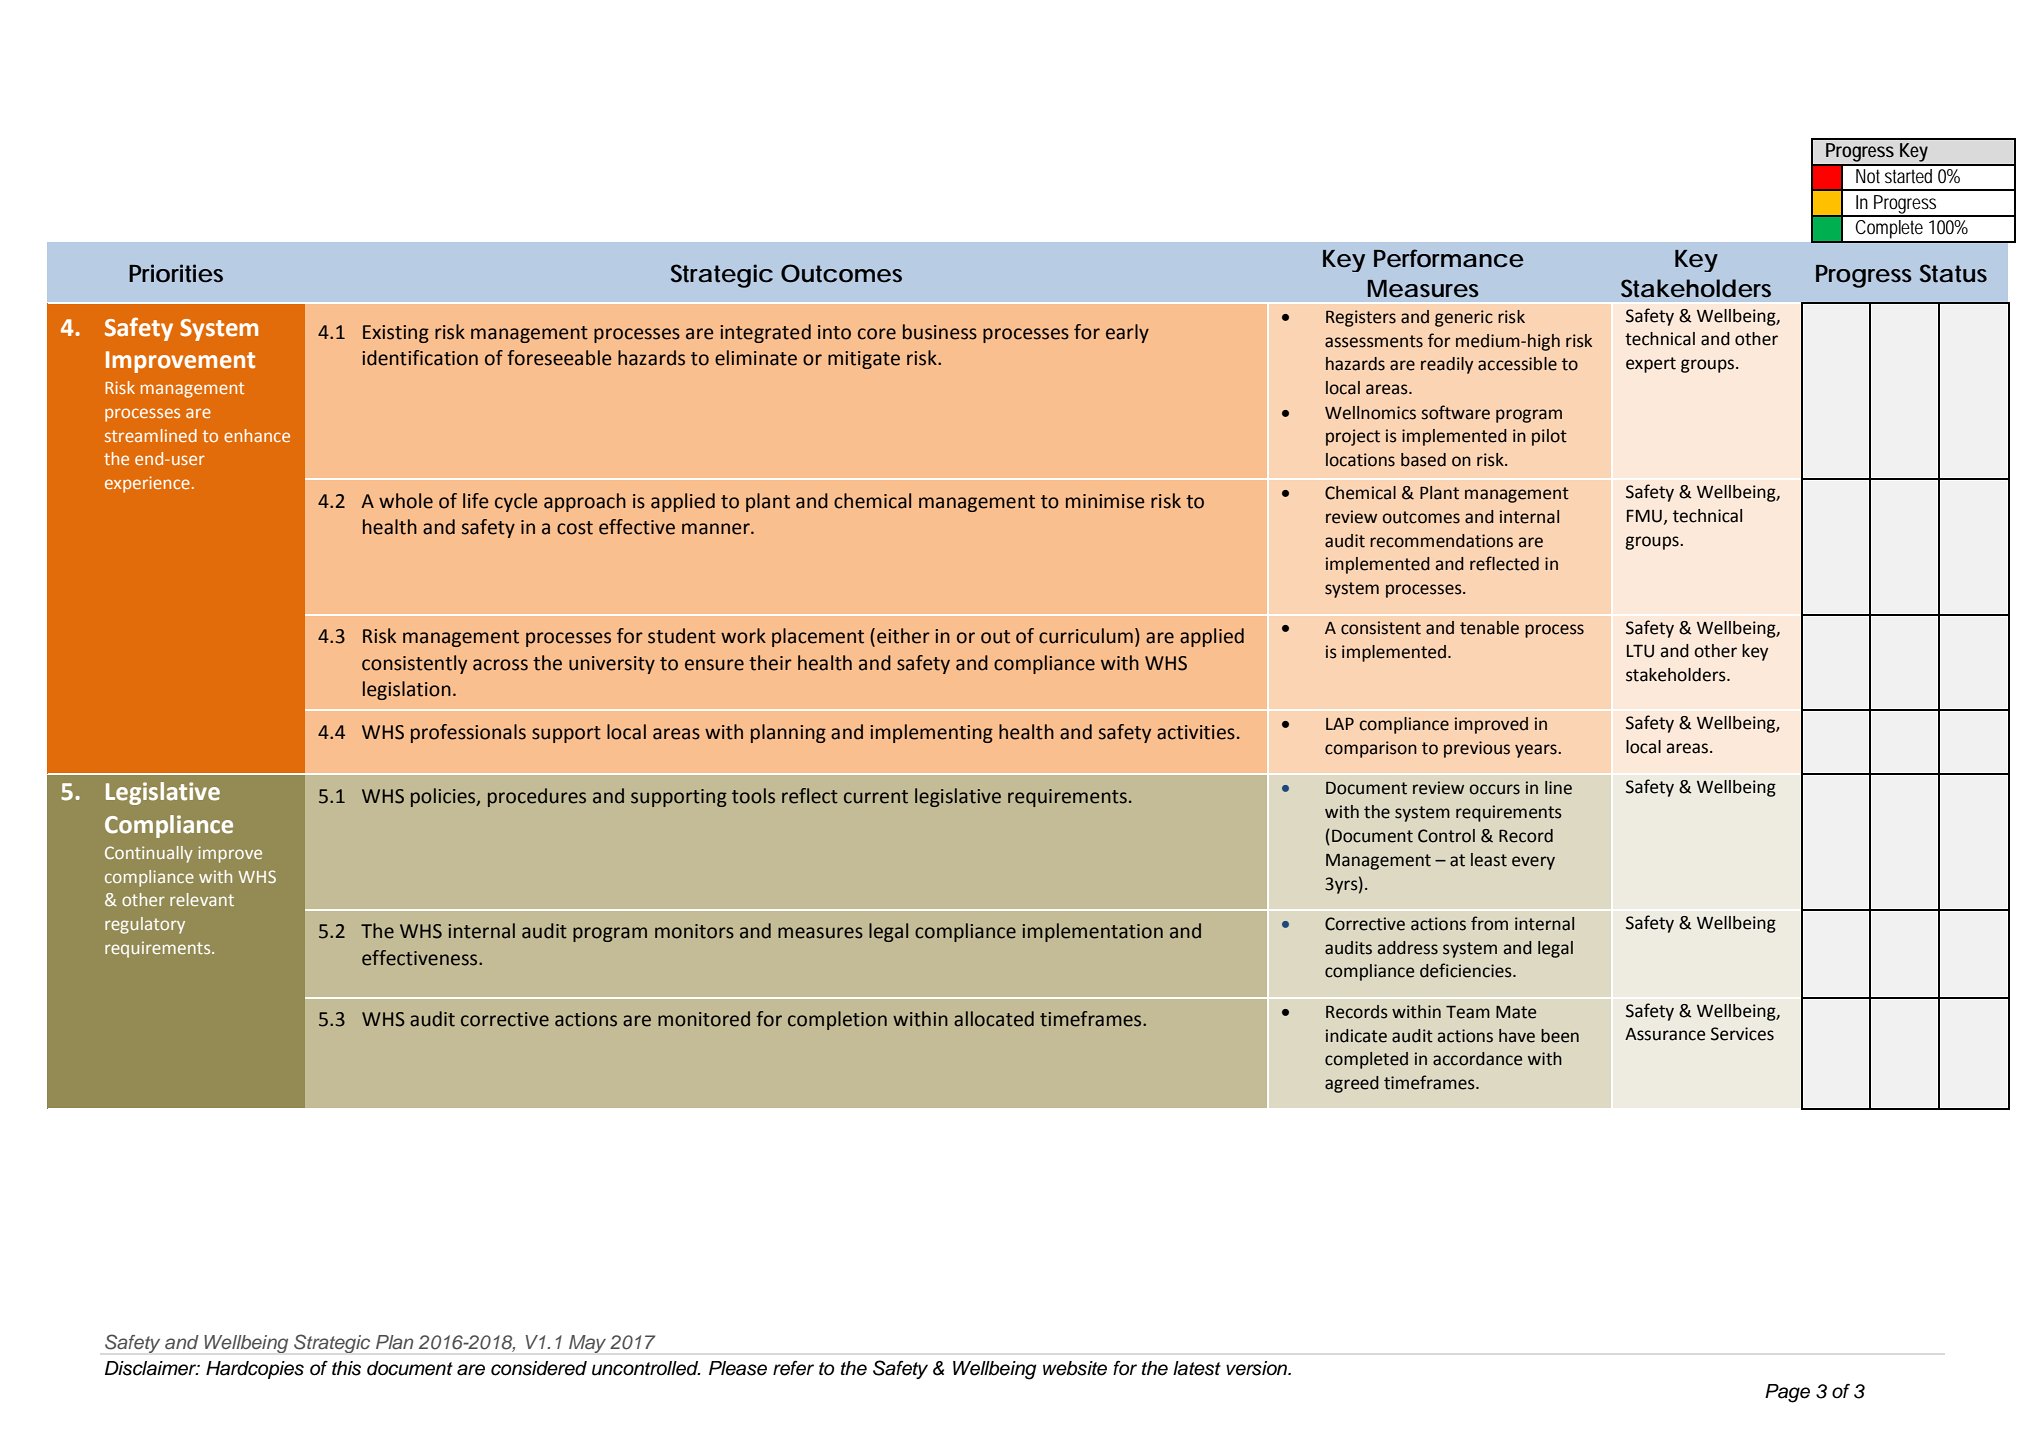 Image resolution: width=2044 pixels, height=1445 pixels. I want to click on Not, so click(1868, 176).
